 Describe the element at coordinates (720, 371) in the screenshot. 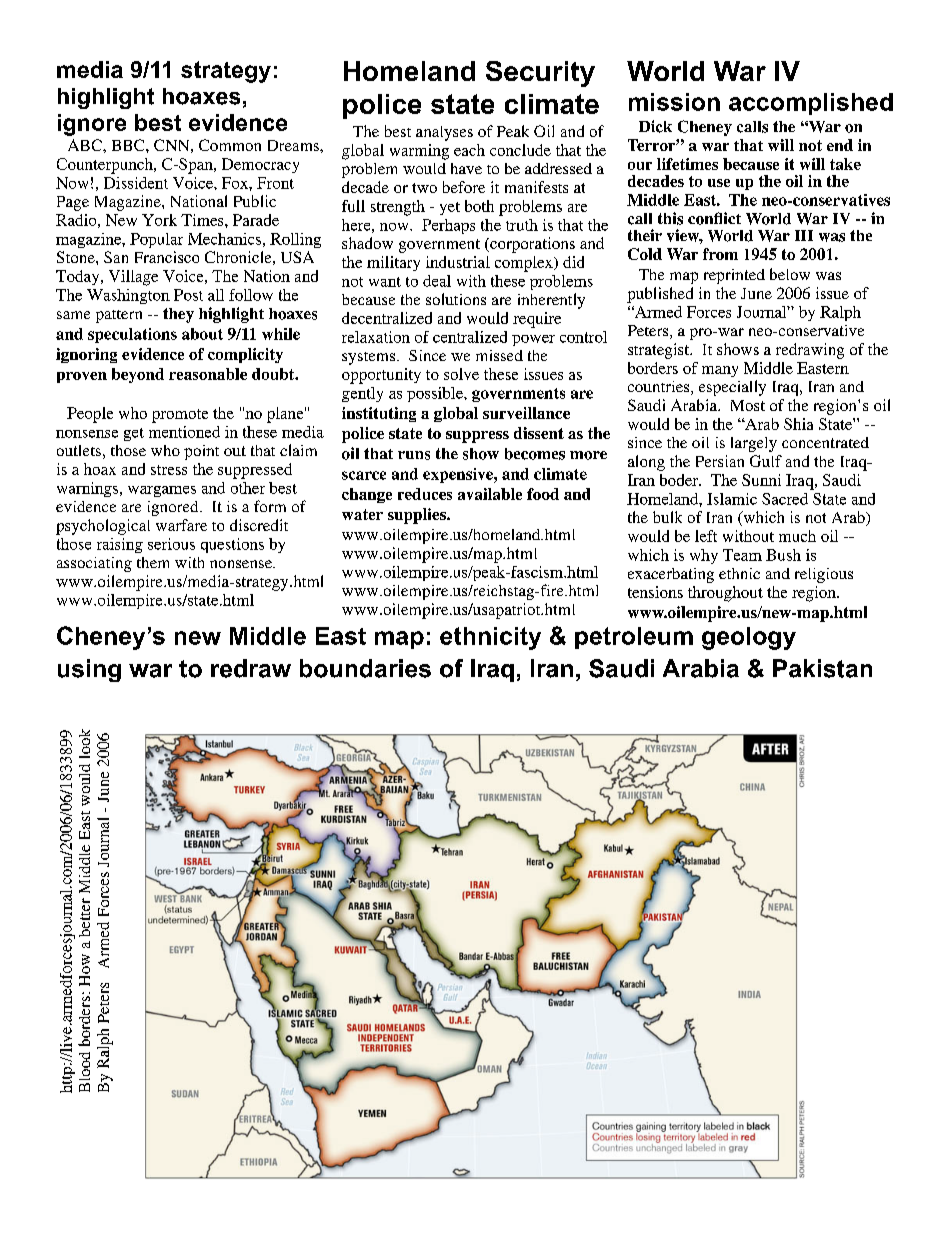

I see `many` at that location.
